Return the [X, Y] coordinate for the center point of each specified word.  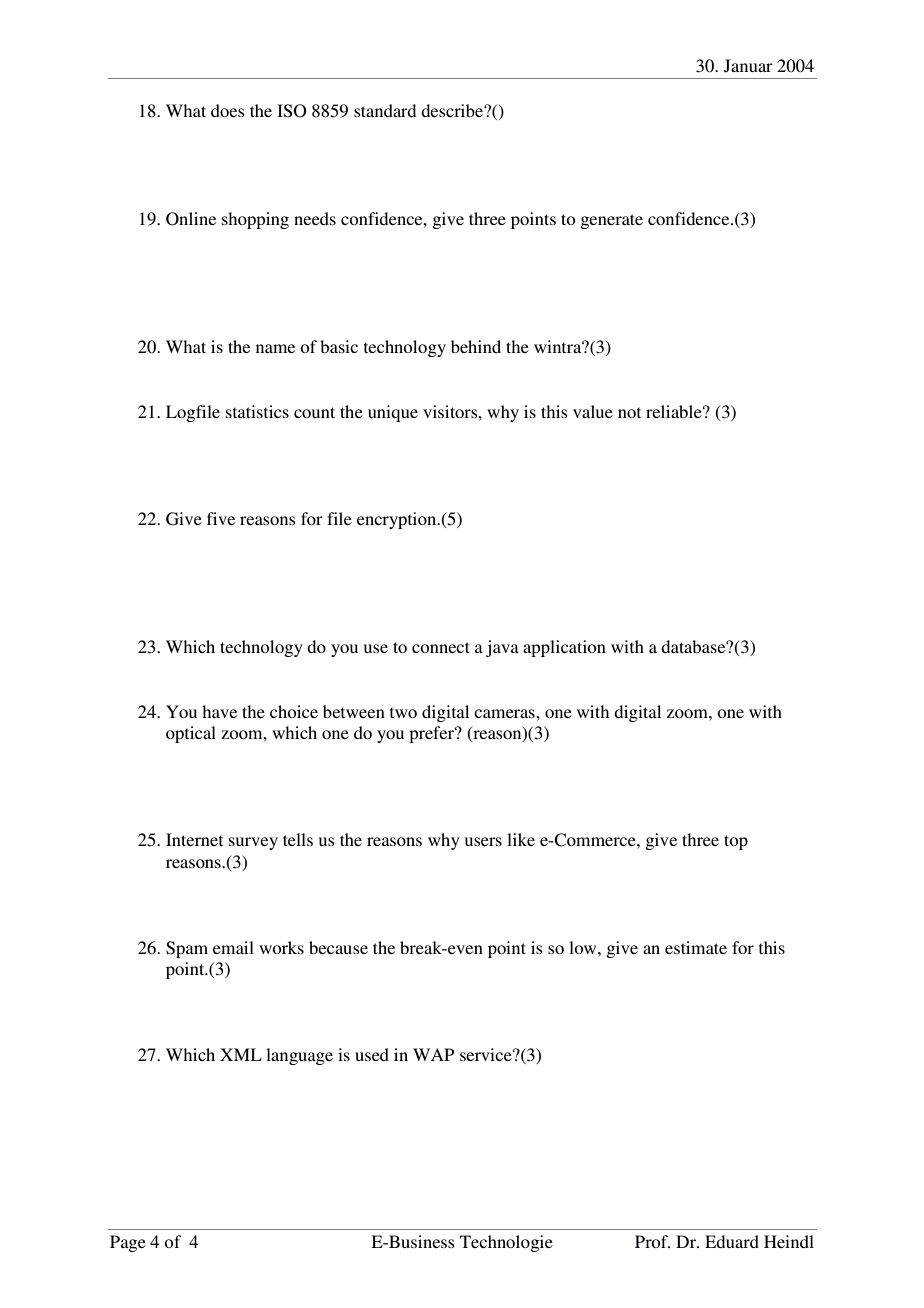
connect [441, 647]
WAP [433, 1054]
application [564, 648]
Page [128, 1243]
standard [385, 110]
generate [611, 221]
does [228, 110]
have [219, 711]
